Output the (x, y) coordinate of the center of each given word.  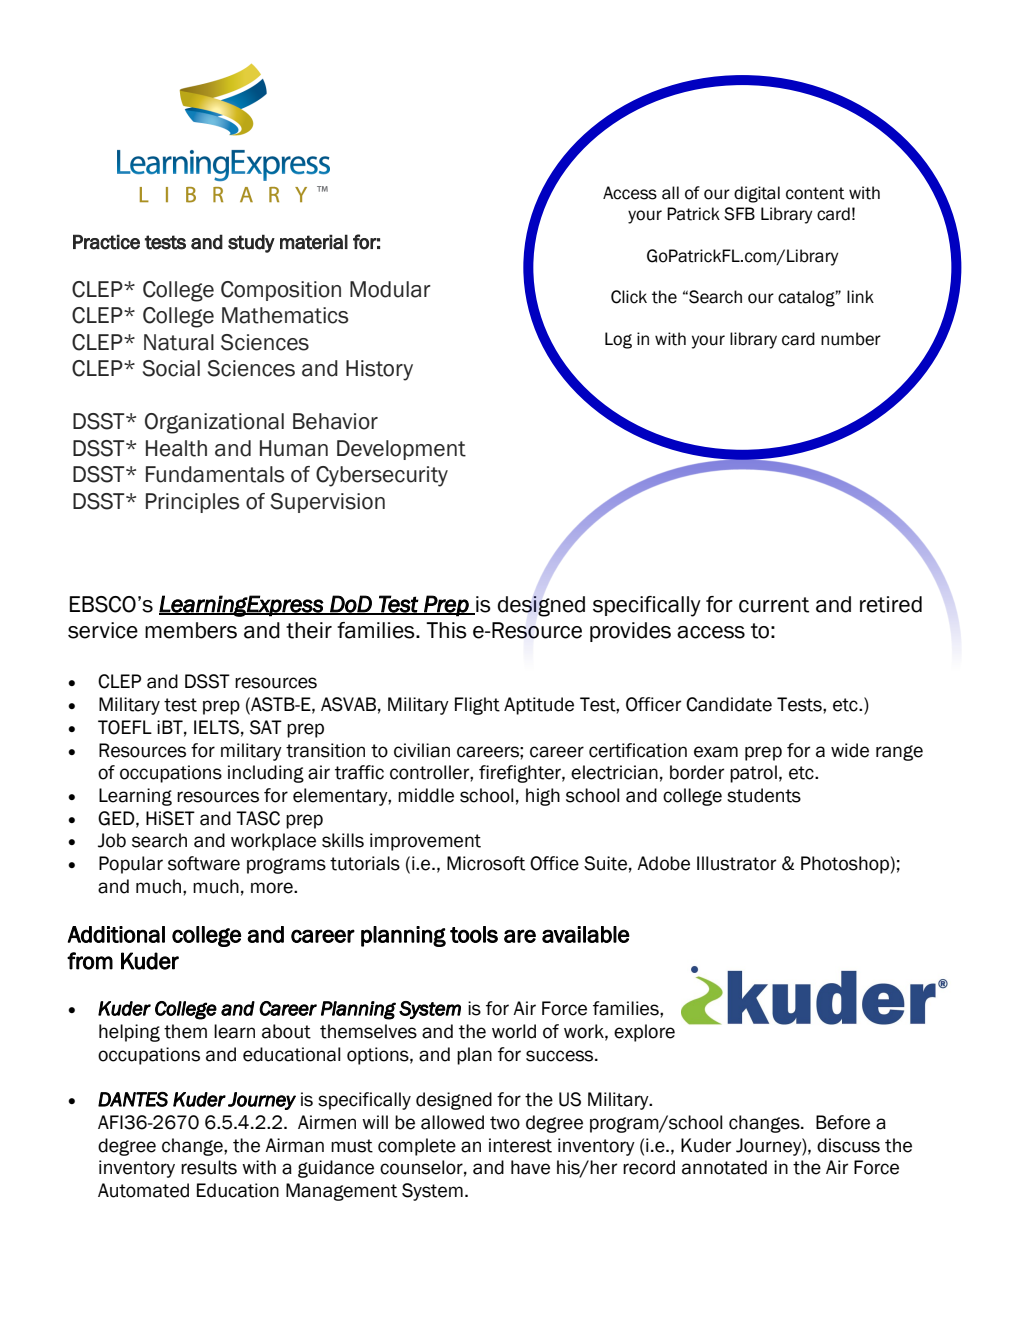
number (851, 339)
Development (401, 450)
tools (474, 934)
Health (176, 448)
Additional (116, 934)
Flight (477, 706)
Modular (390, 289)
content (815, 193)
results (209, 1167)
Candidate (729, 704)
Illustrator (736, 863)
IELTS (216, 727)
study (251, 243)
